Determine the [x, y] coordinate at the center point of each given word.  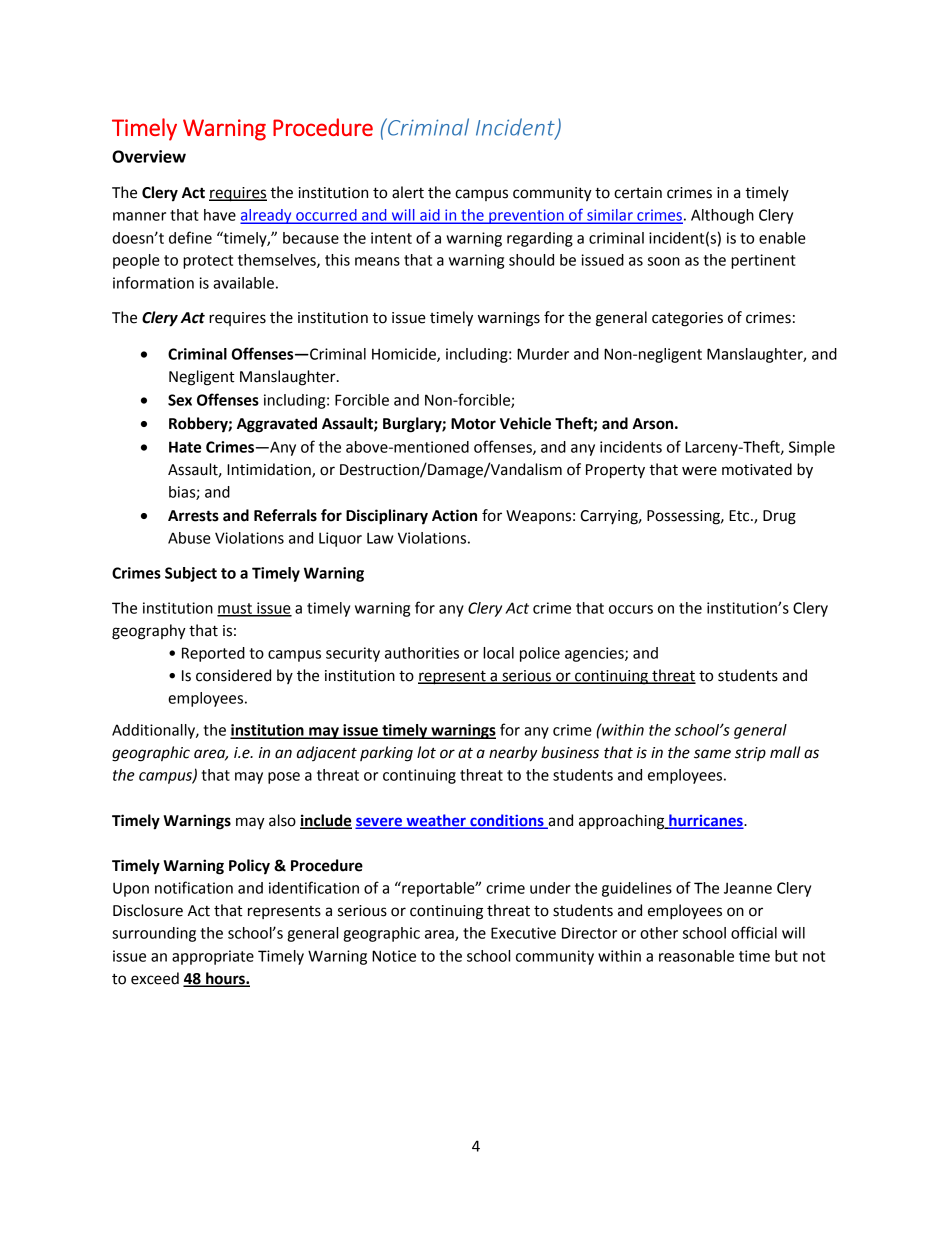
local [498, 653]
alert [408, 192]
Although [722, 216]
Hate [185, 447]
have [220, 215]
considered [233, 675]
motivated [757, 469]
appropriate [213, 957]
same [712, 754]
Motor [473, 424]
